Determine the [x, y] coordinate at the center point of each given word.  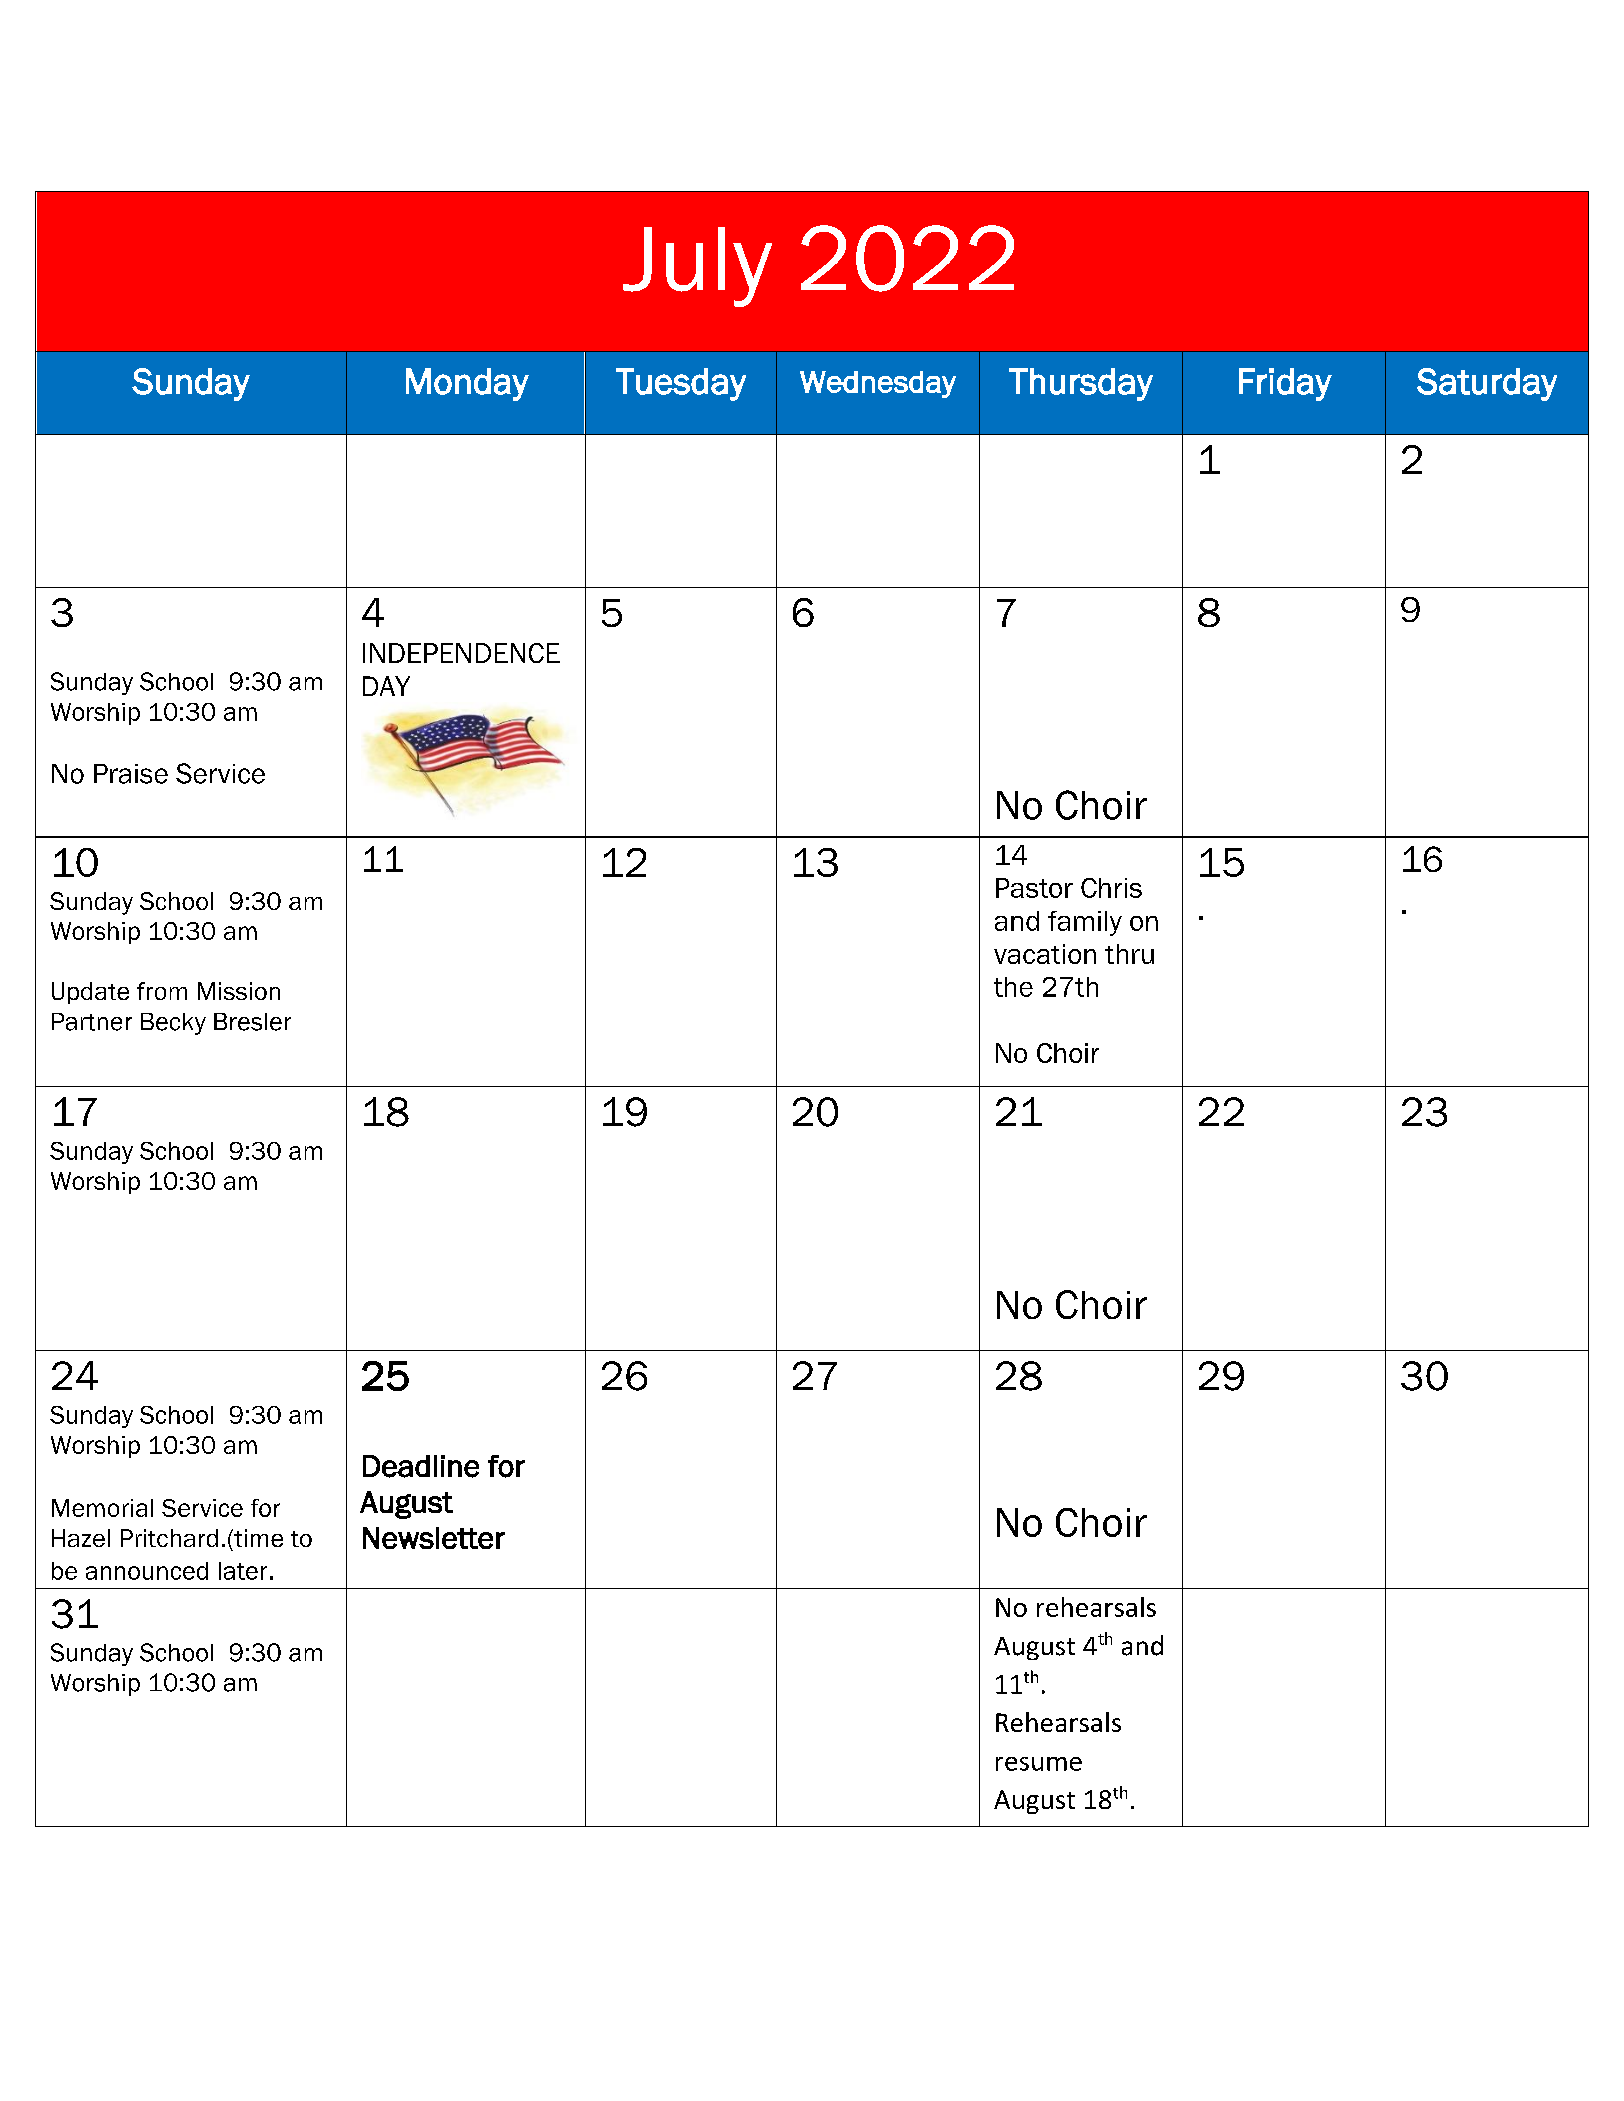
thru [1129, 954]
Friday [1285, 384]
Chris [1111, 888]
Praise [131, 774]
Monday [467, 384]
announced [147, 1571]
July [697, 267]
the [1013, 987]
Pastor [1034, 888]
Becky [173, 1024]
